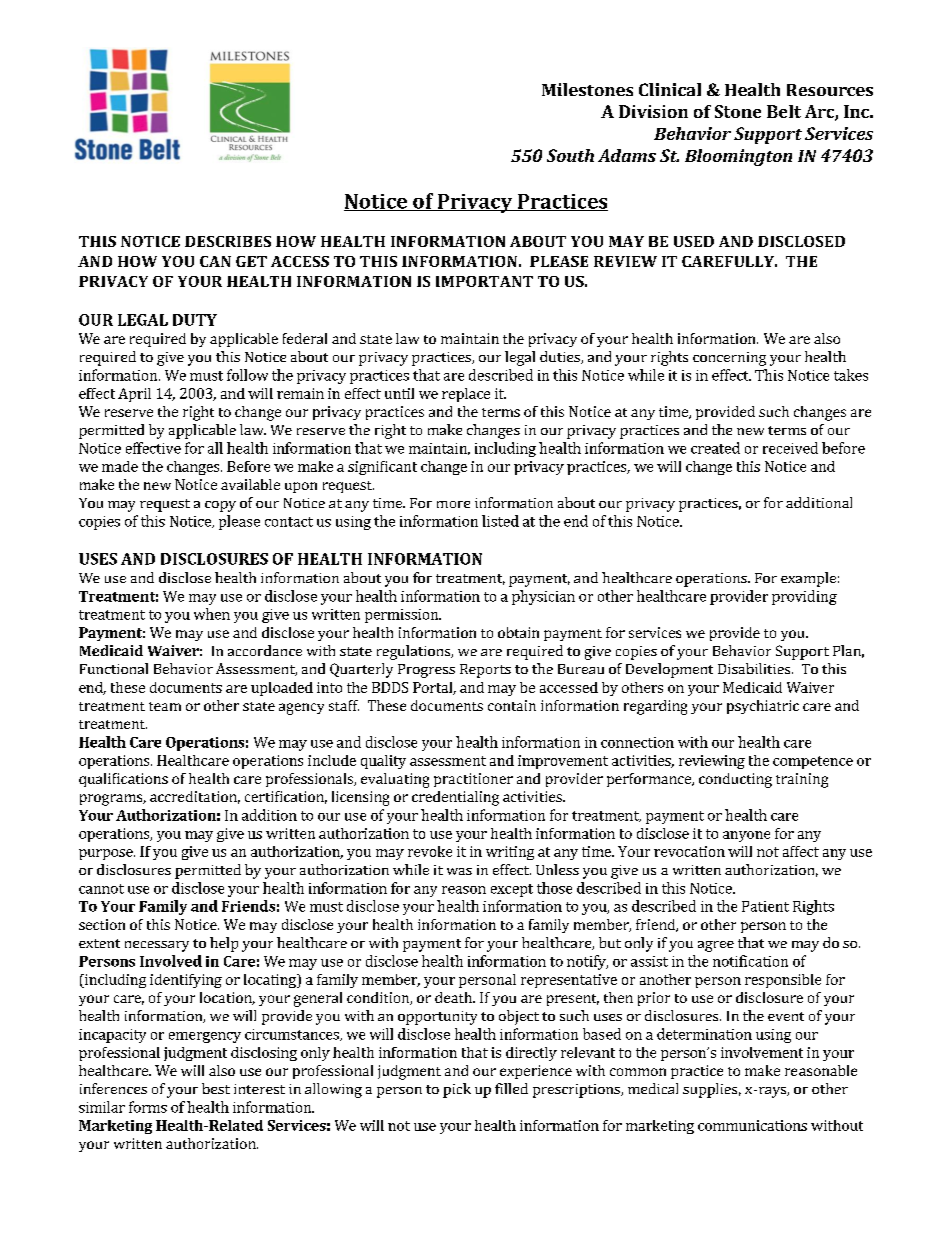 The image size is (952, 1233). What do you see at coordinates (804, 597) in the page?
I see `providing` at bounding box center [804, 597].
